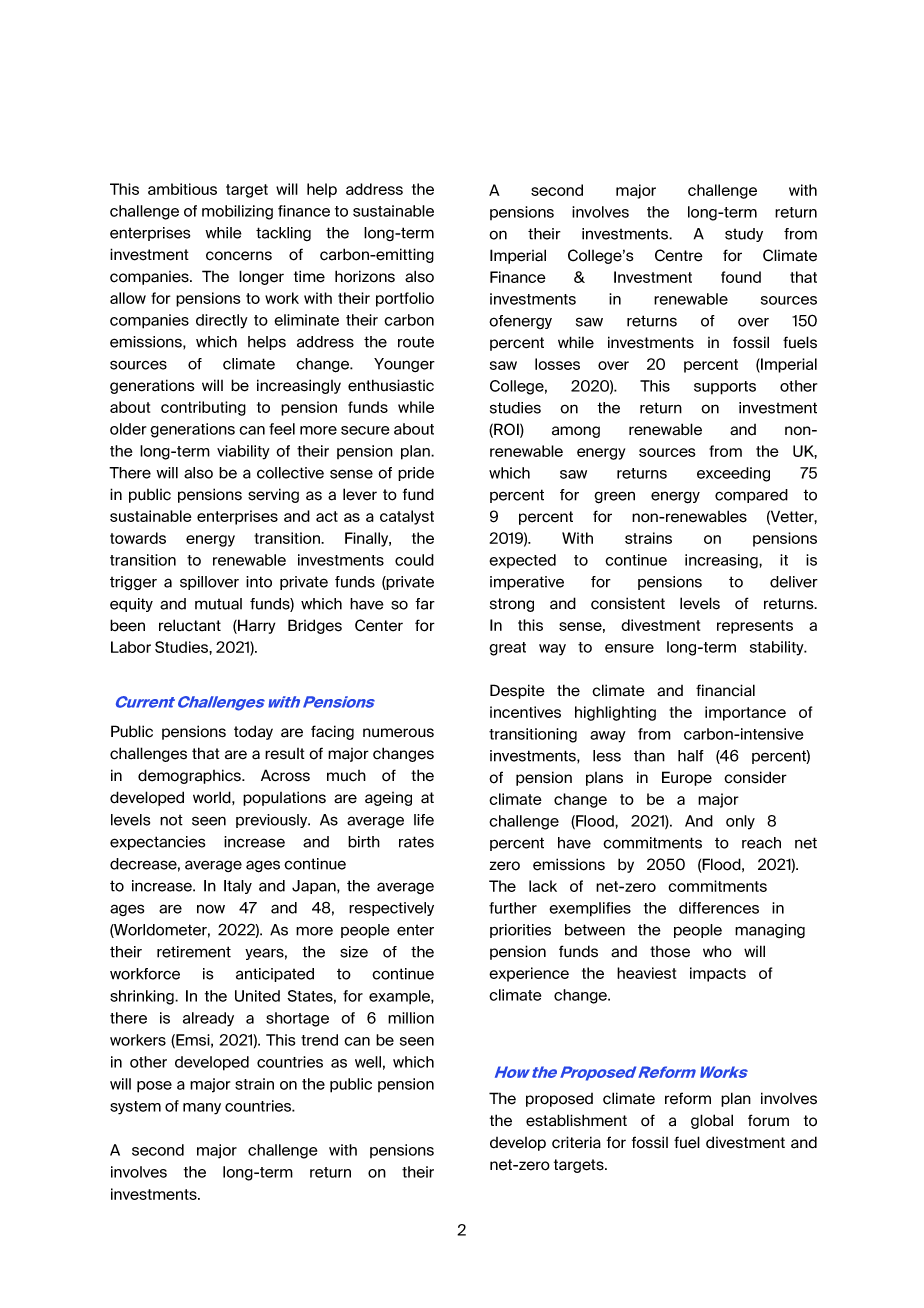 Image resolution: width=924 pixels, height=1308 pixels. I want to click on could, so click(414, 560).
